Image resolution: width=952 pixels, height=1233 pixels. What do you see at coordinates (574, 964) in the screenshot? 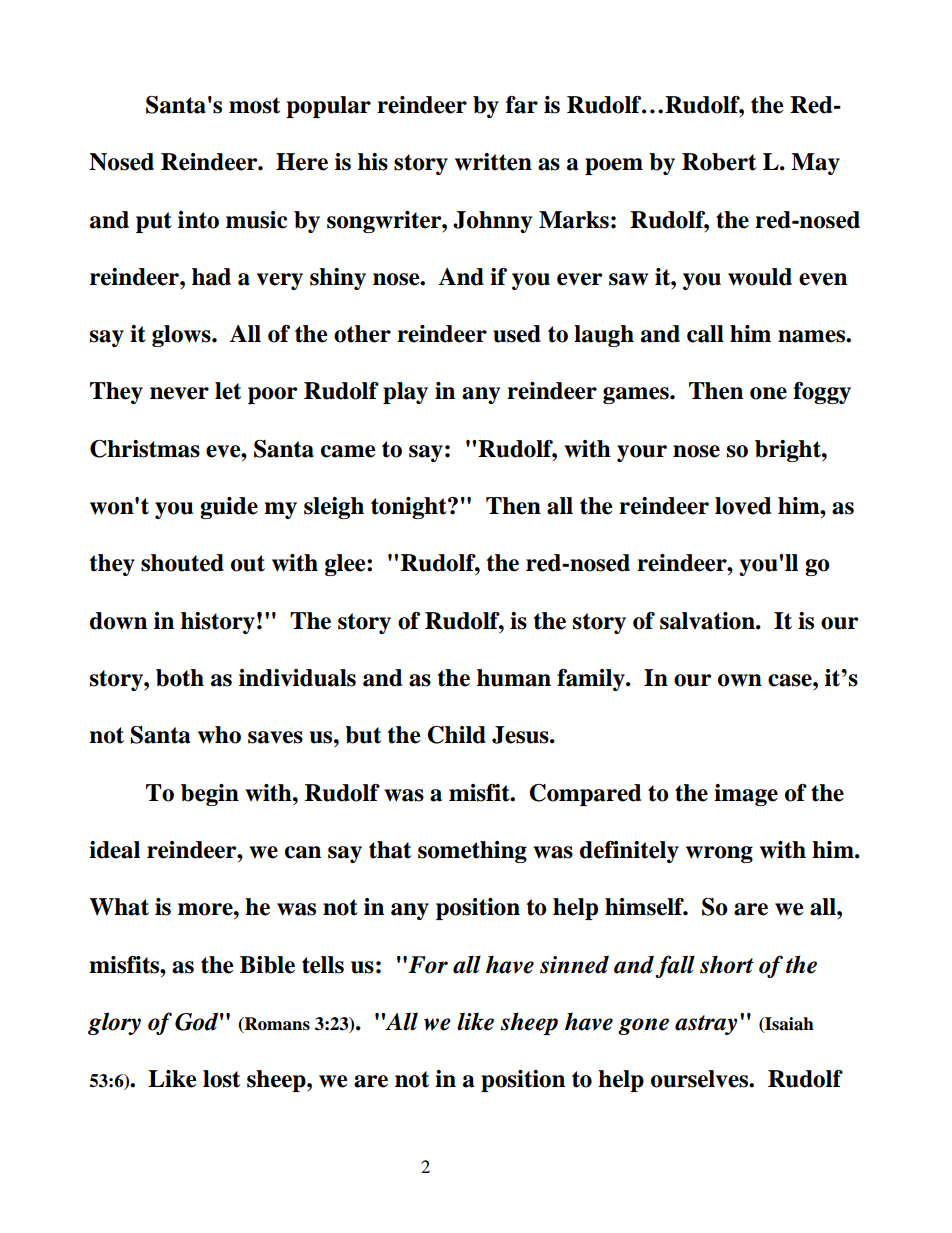
I see `sinned` at bounding box center [574, 964].
